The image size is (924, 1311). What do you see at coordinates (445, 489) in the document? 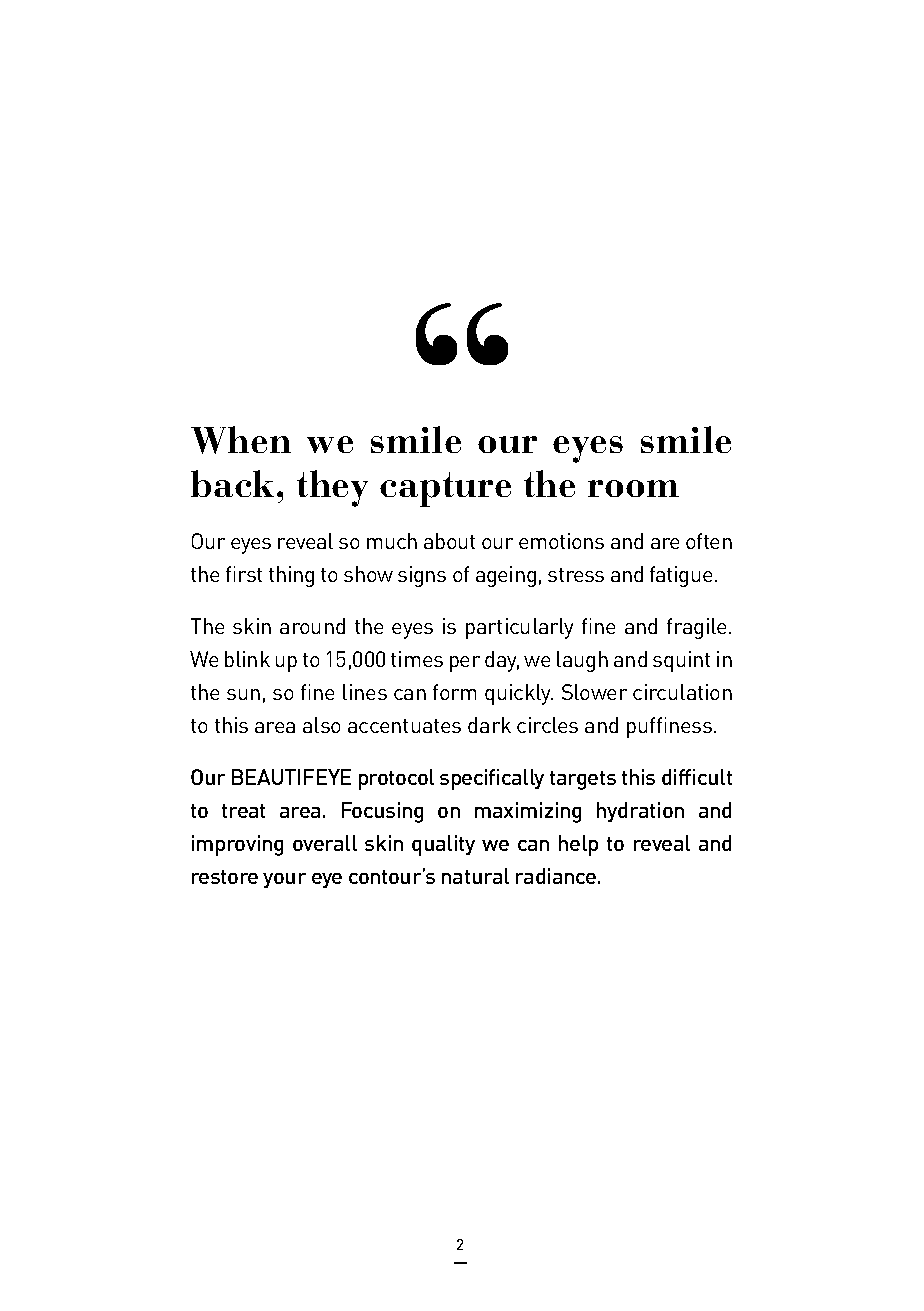
I see `capture` at bounding box center [445, 489].
